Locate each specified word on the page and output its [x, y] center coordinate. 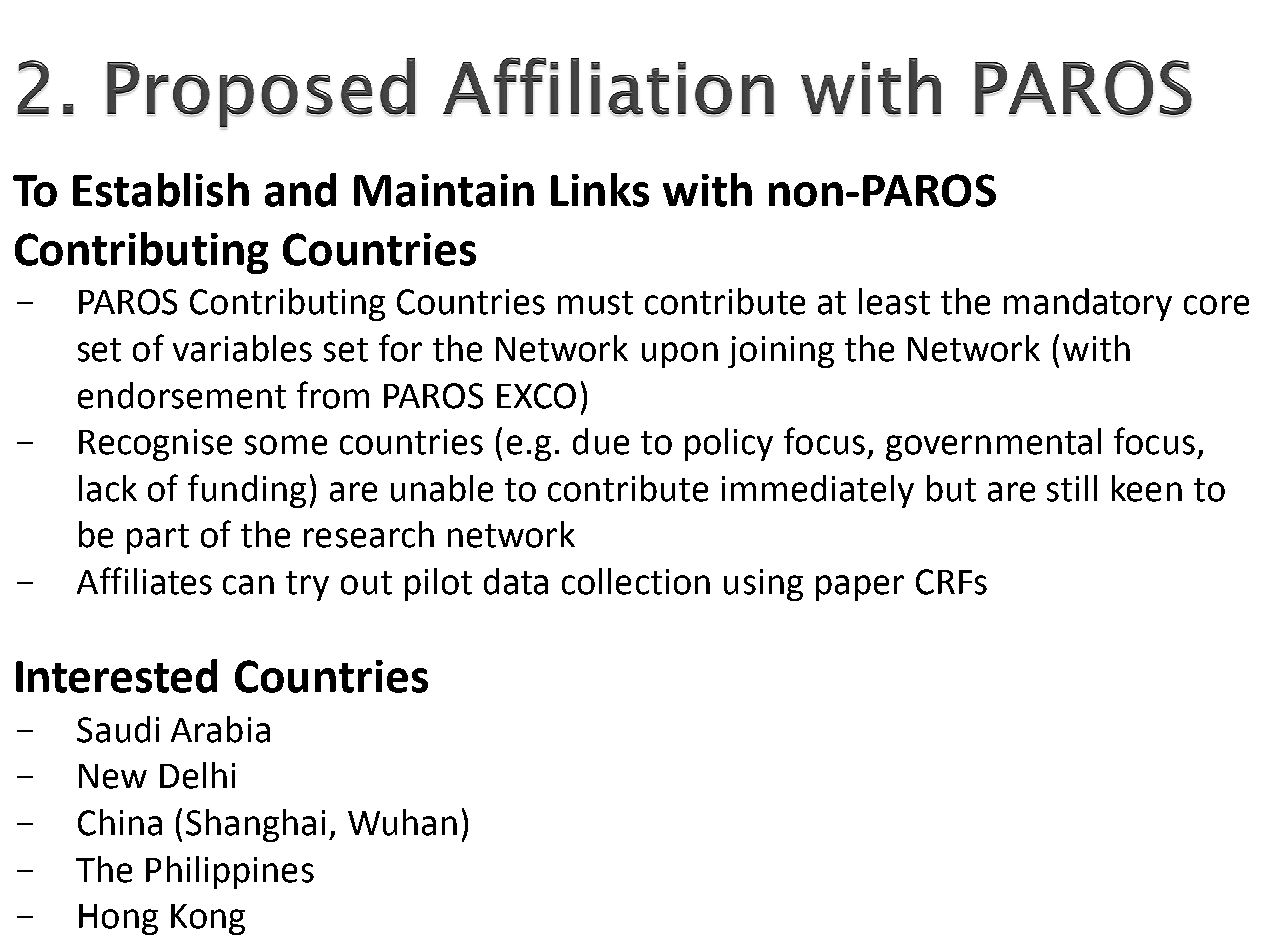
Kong [208, 919]
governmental [993, 444]
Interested [116, 676]
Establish [161, 190]
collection [636, 581]
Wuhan [402, 822]
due [601, 441]
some [286, 445]
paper [860, 588]
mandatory [1088, 304]
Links [600, 190]
